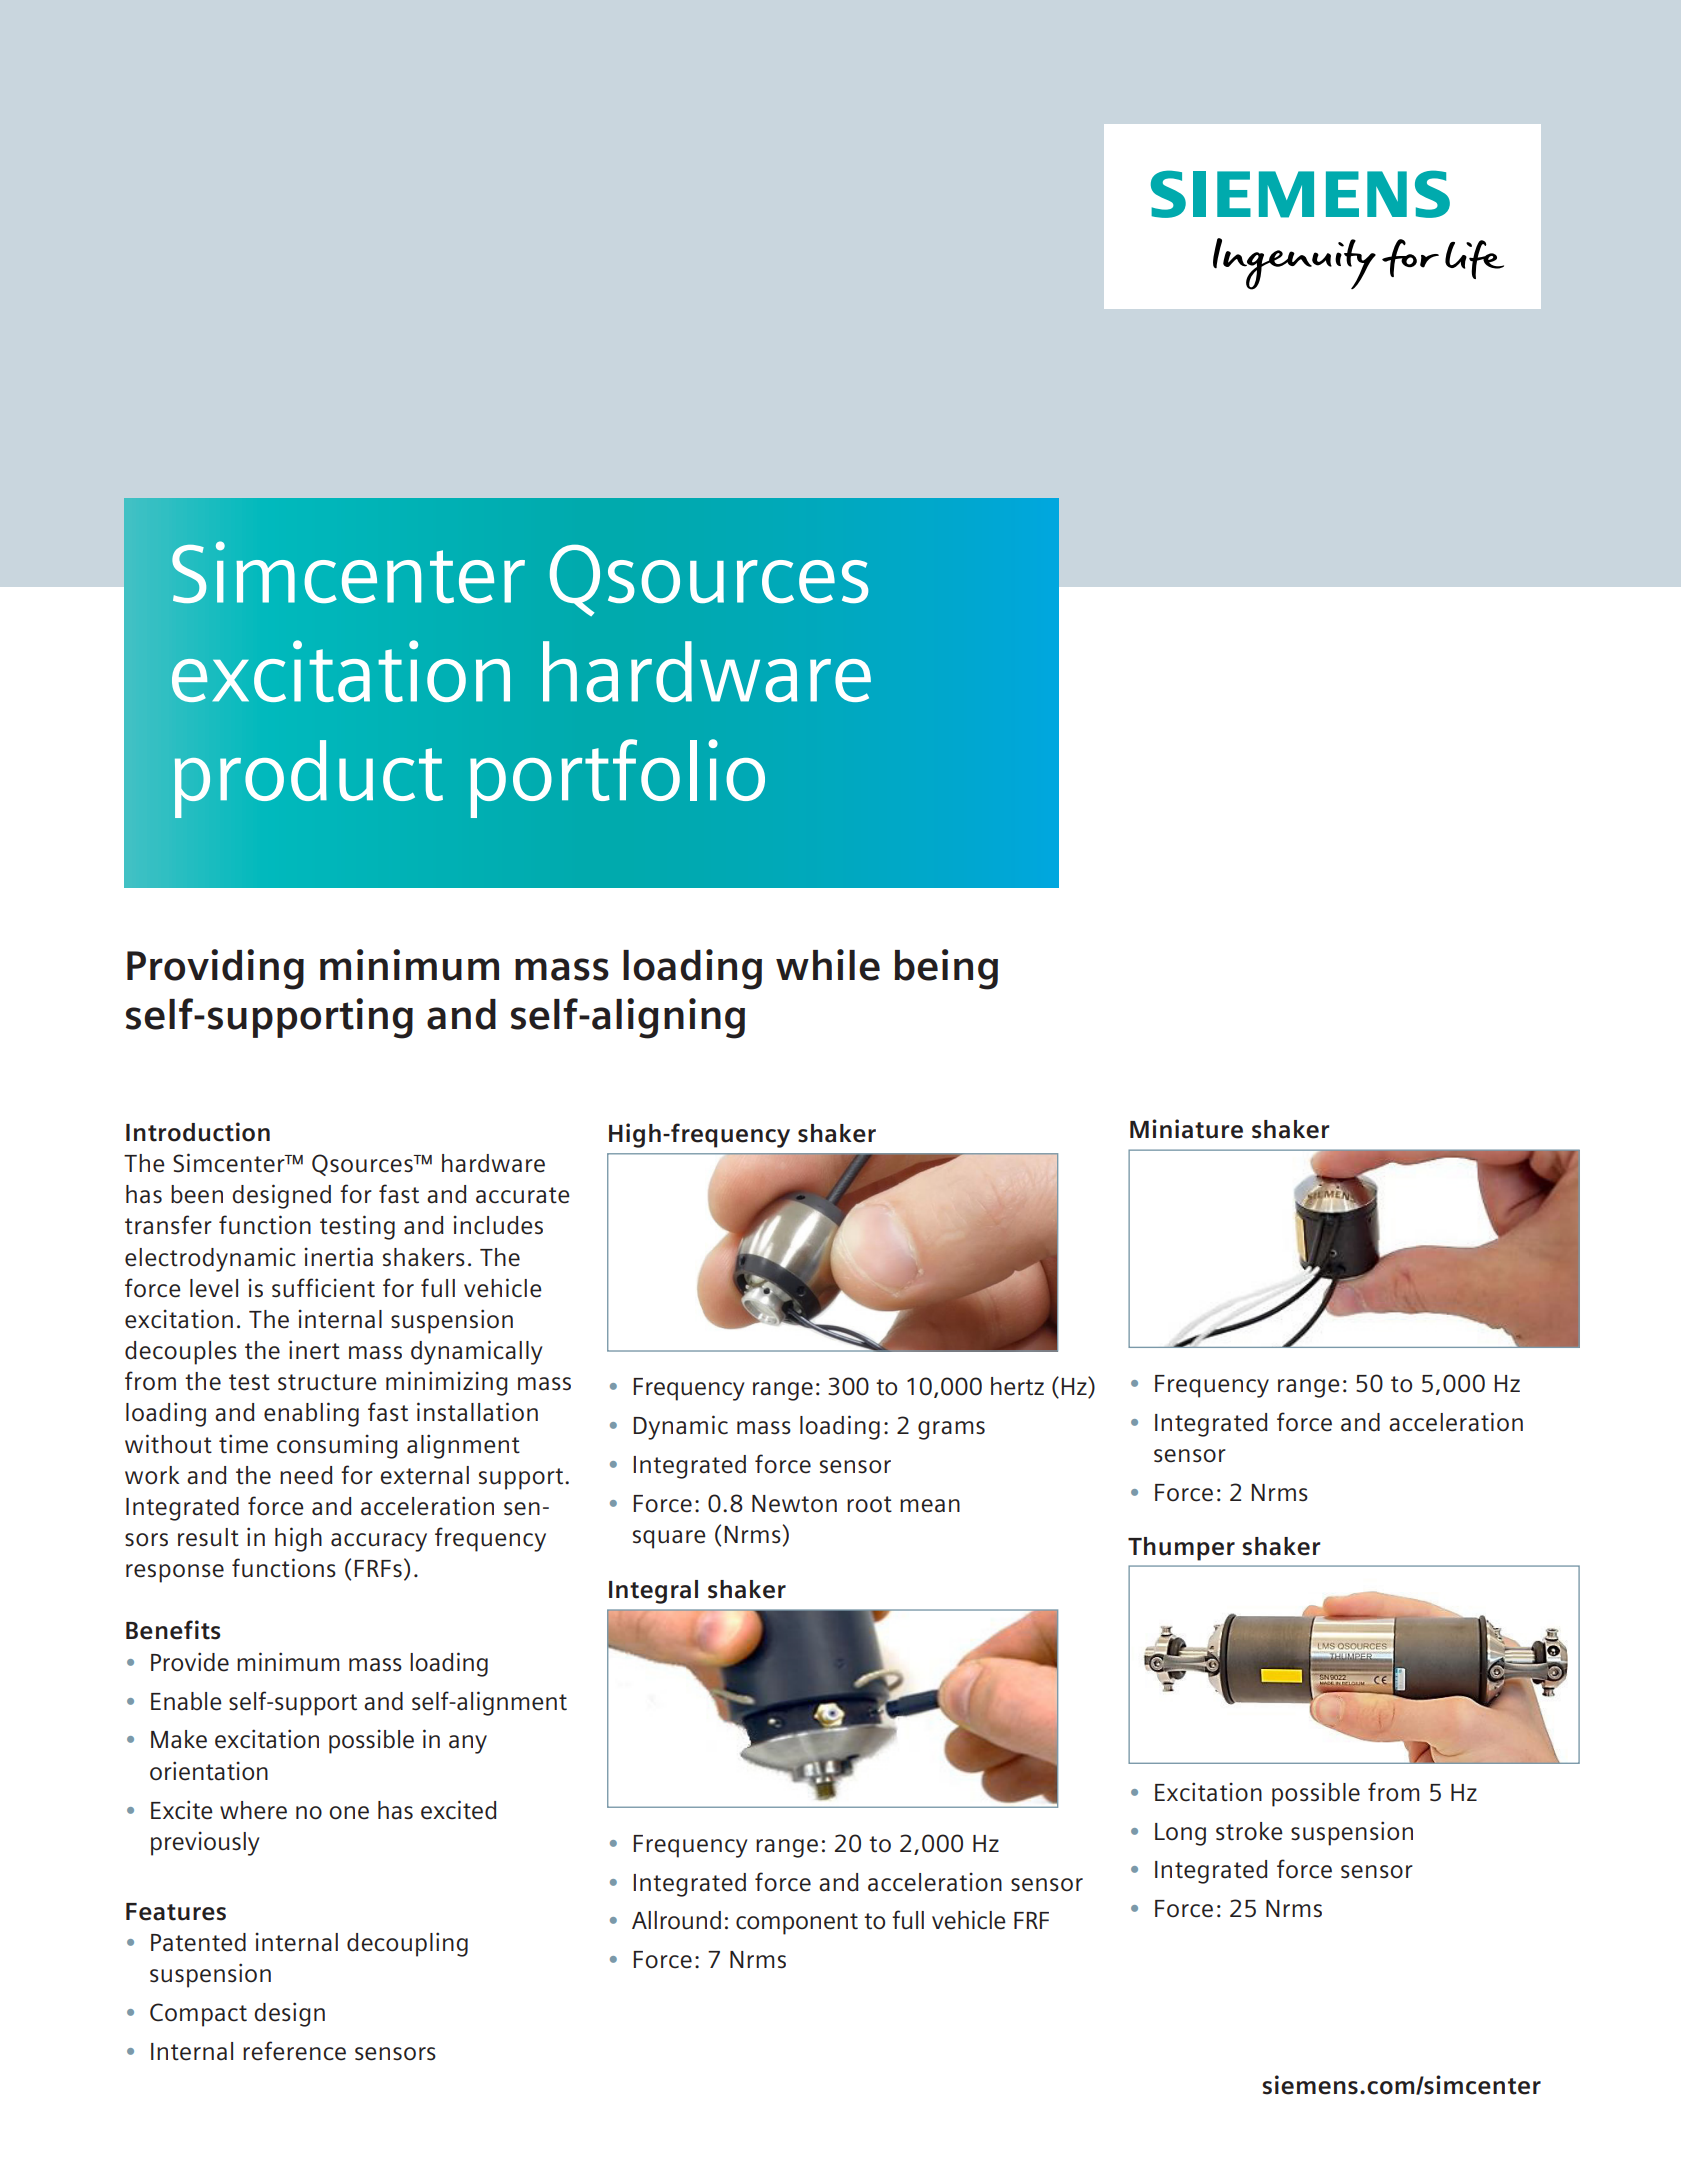  Describe the element at coordinates (294, 2051) in the document. I see `reference` at that location.
